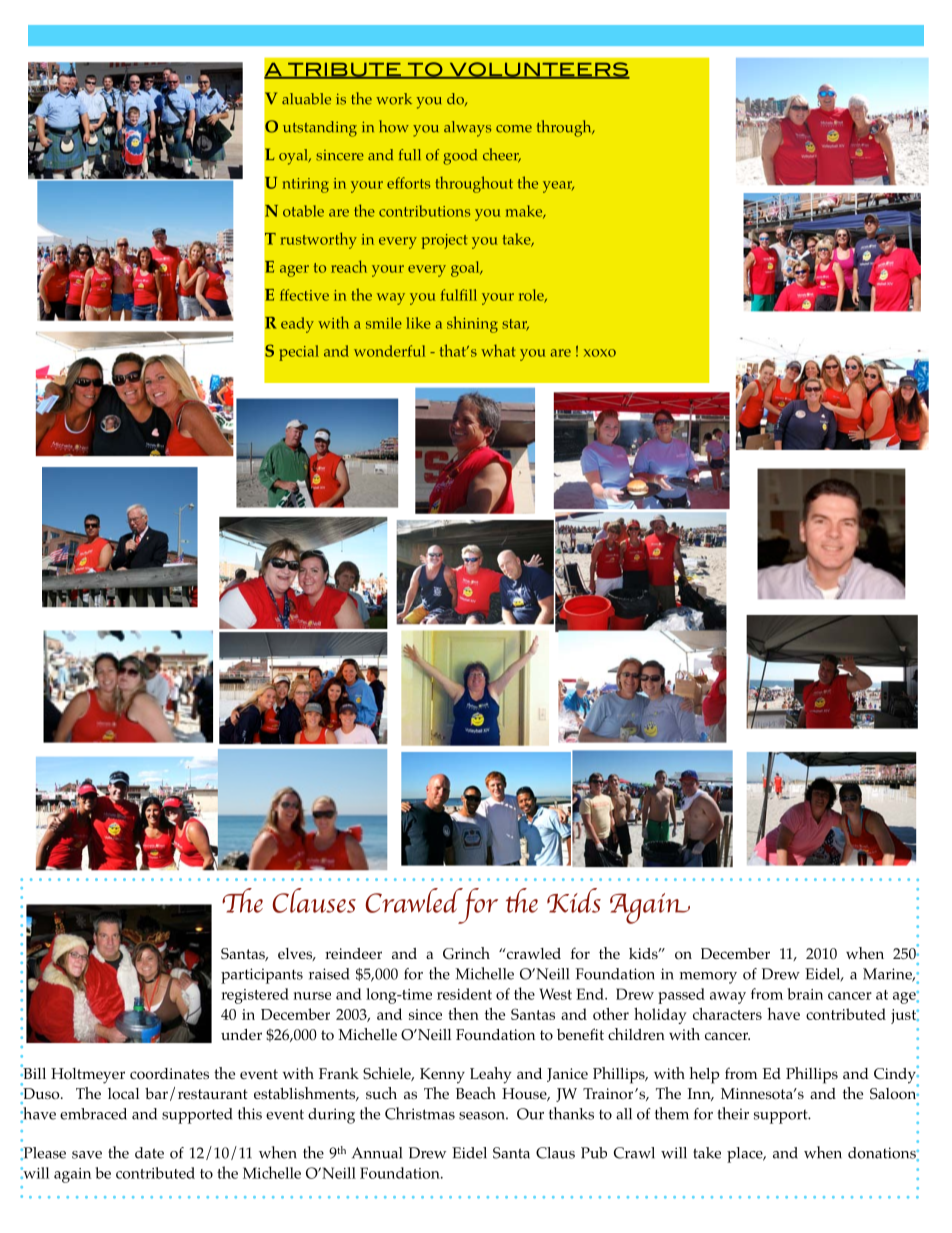  Describe the element at coordinates (600, 353) in the screenshot. I see `xoxo` at that location.
